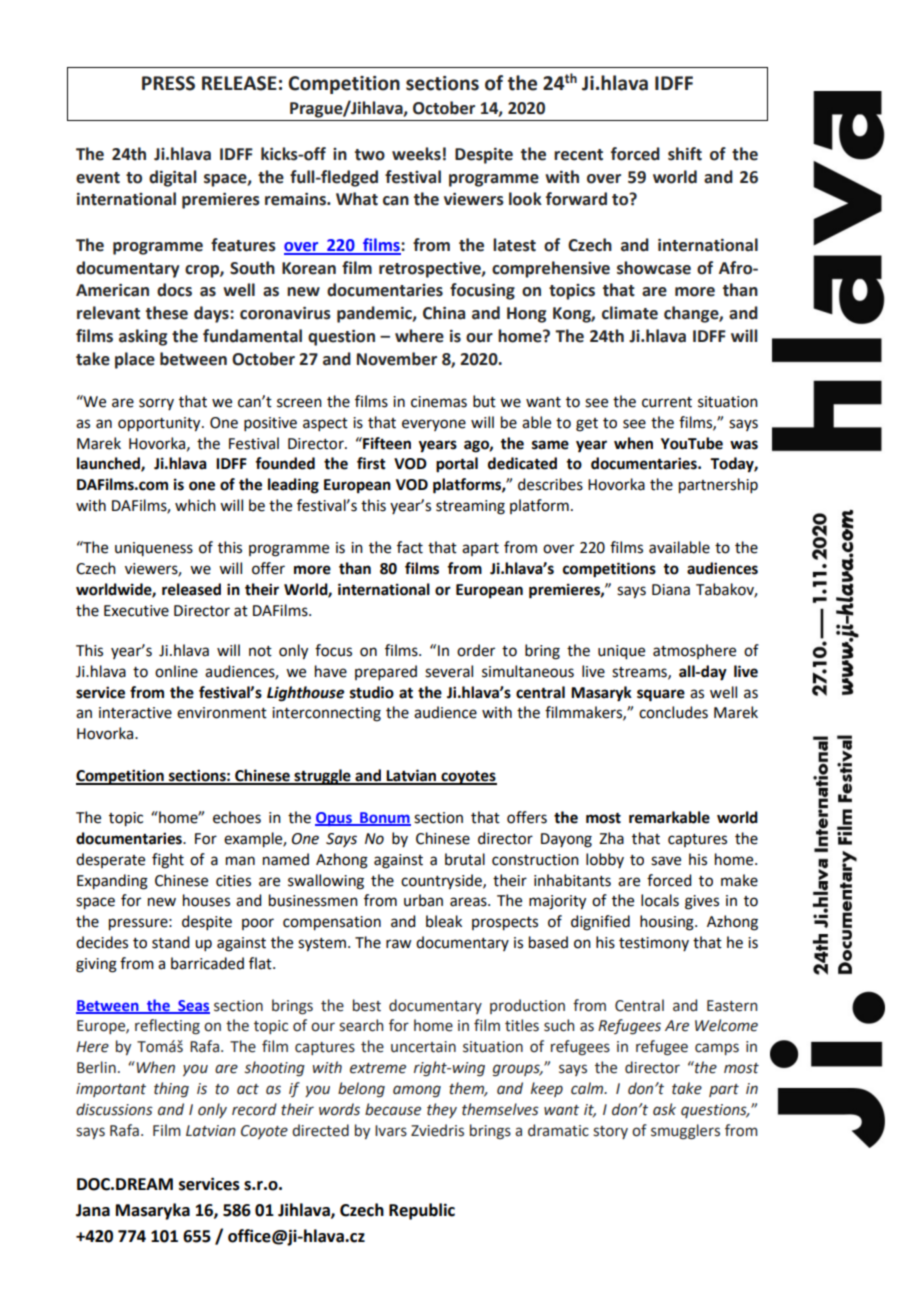 This page has height=1308, width=924. Describe the element at coordinates (398, 944) in the page. I see `raw` at that location.
